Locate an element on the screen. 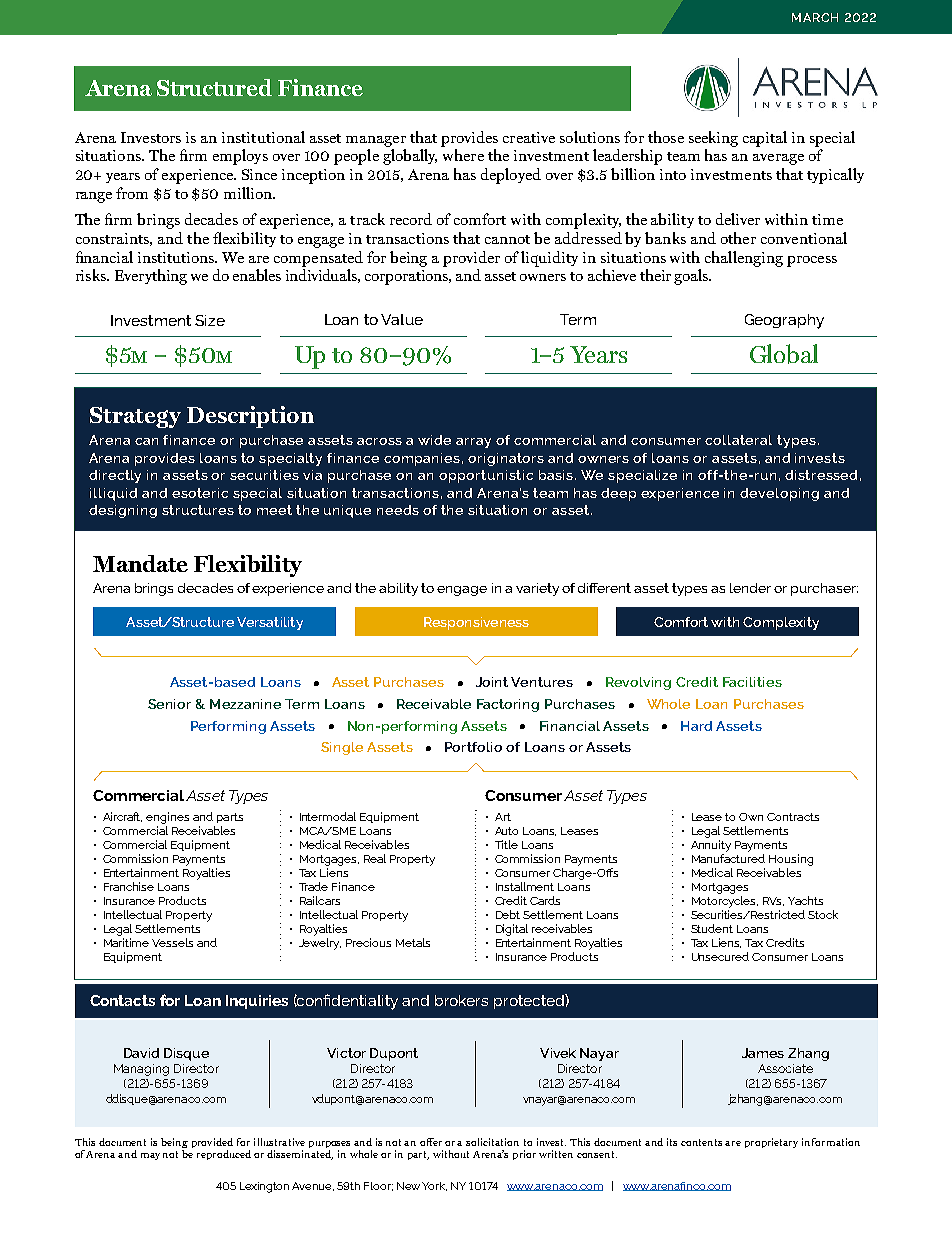 The image size is (952, 1233). Geography is located at coordinates (784, 321).
